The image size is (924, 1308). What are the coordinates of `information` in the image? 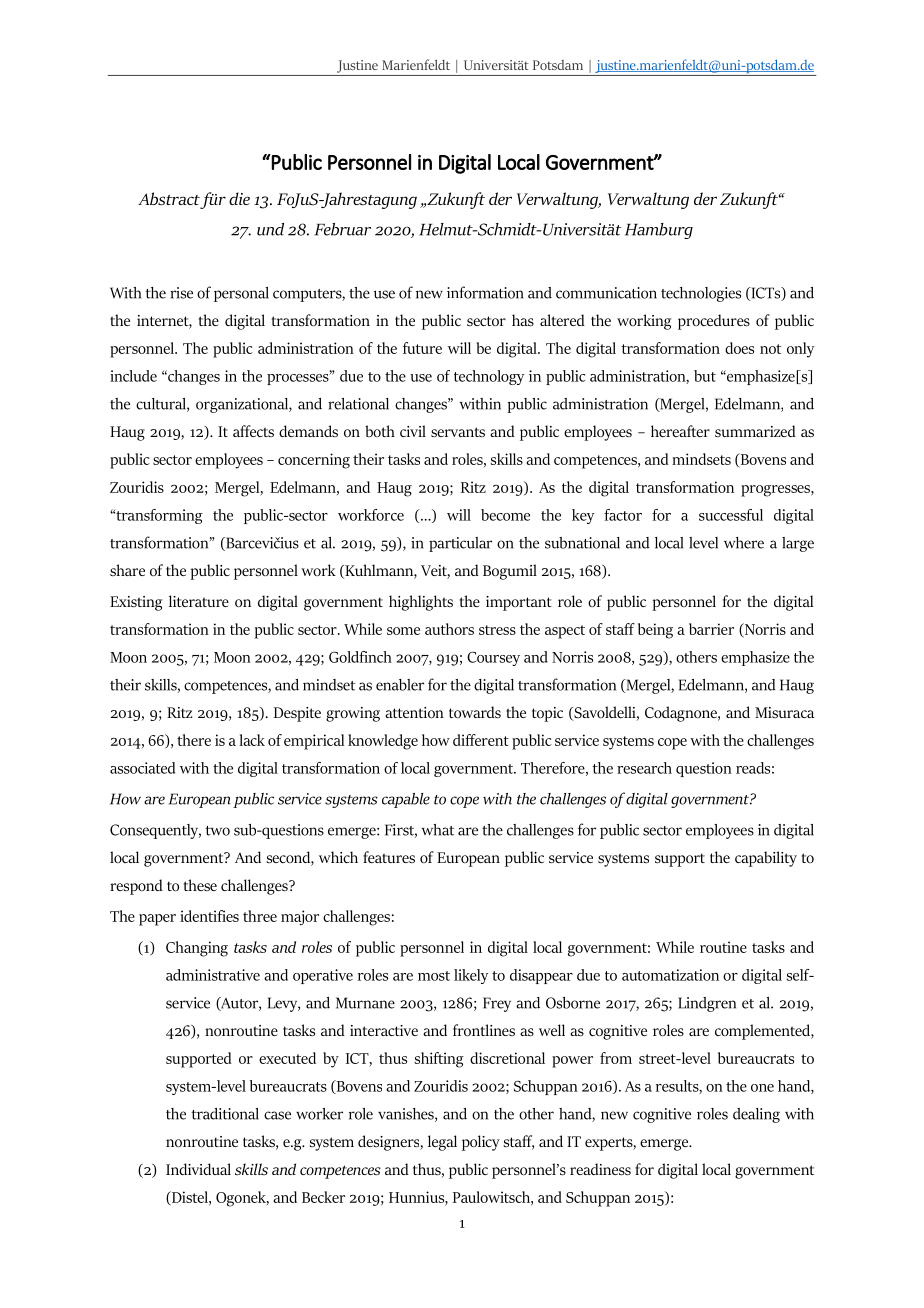 It's located at (485, 292).
